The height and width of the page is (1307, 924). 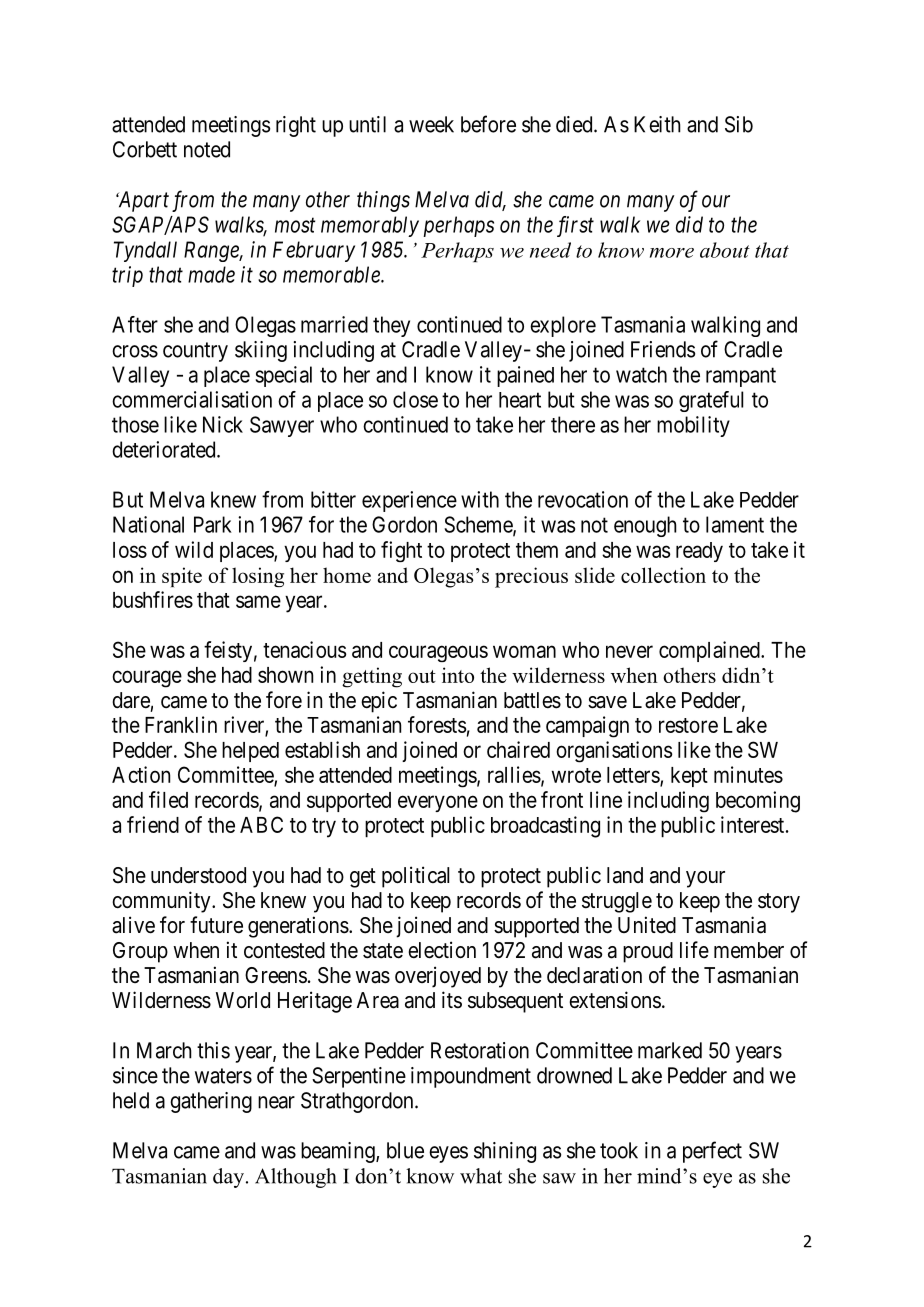 I want to click on commercialisation, so click(x=192, y=399).
